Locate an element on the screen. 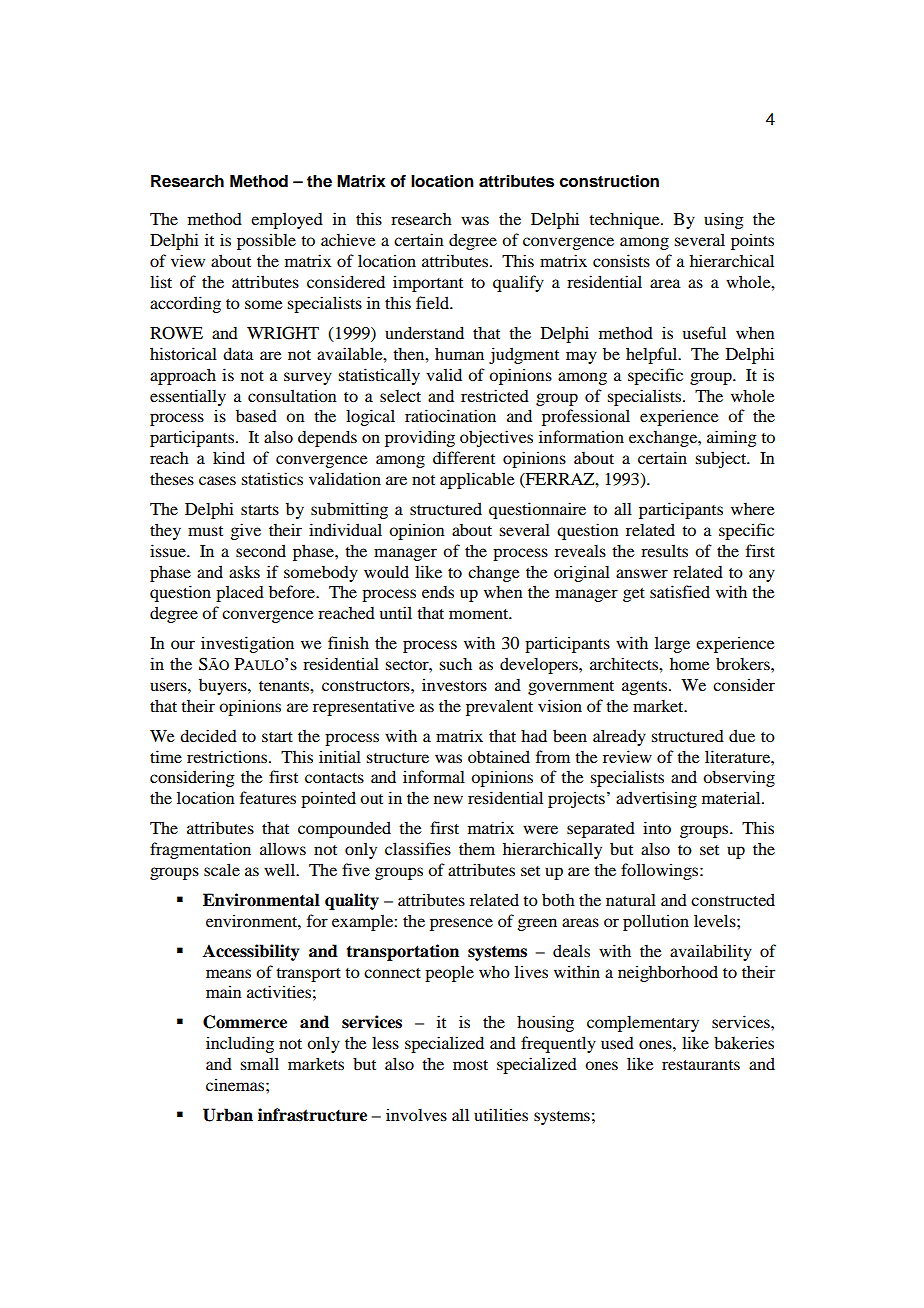 Image resolution: width=924 pixels, height=1308 pixels. new is located at coordinates (448, 799).
